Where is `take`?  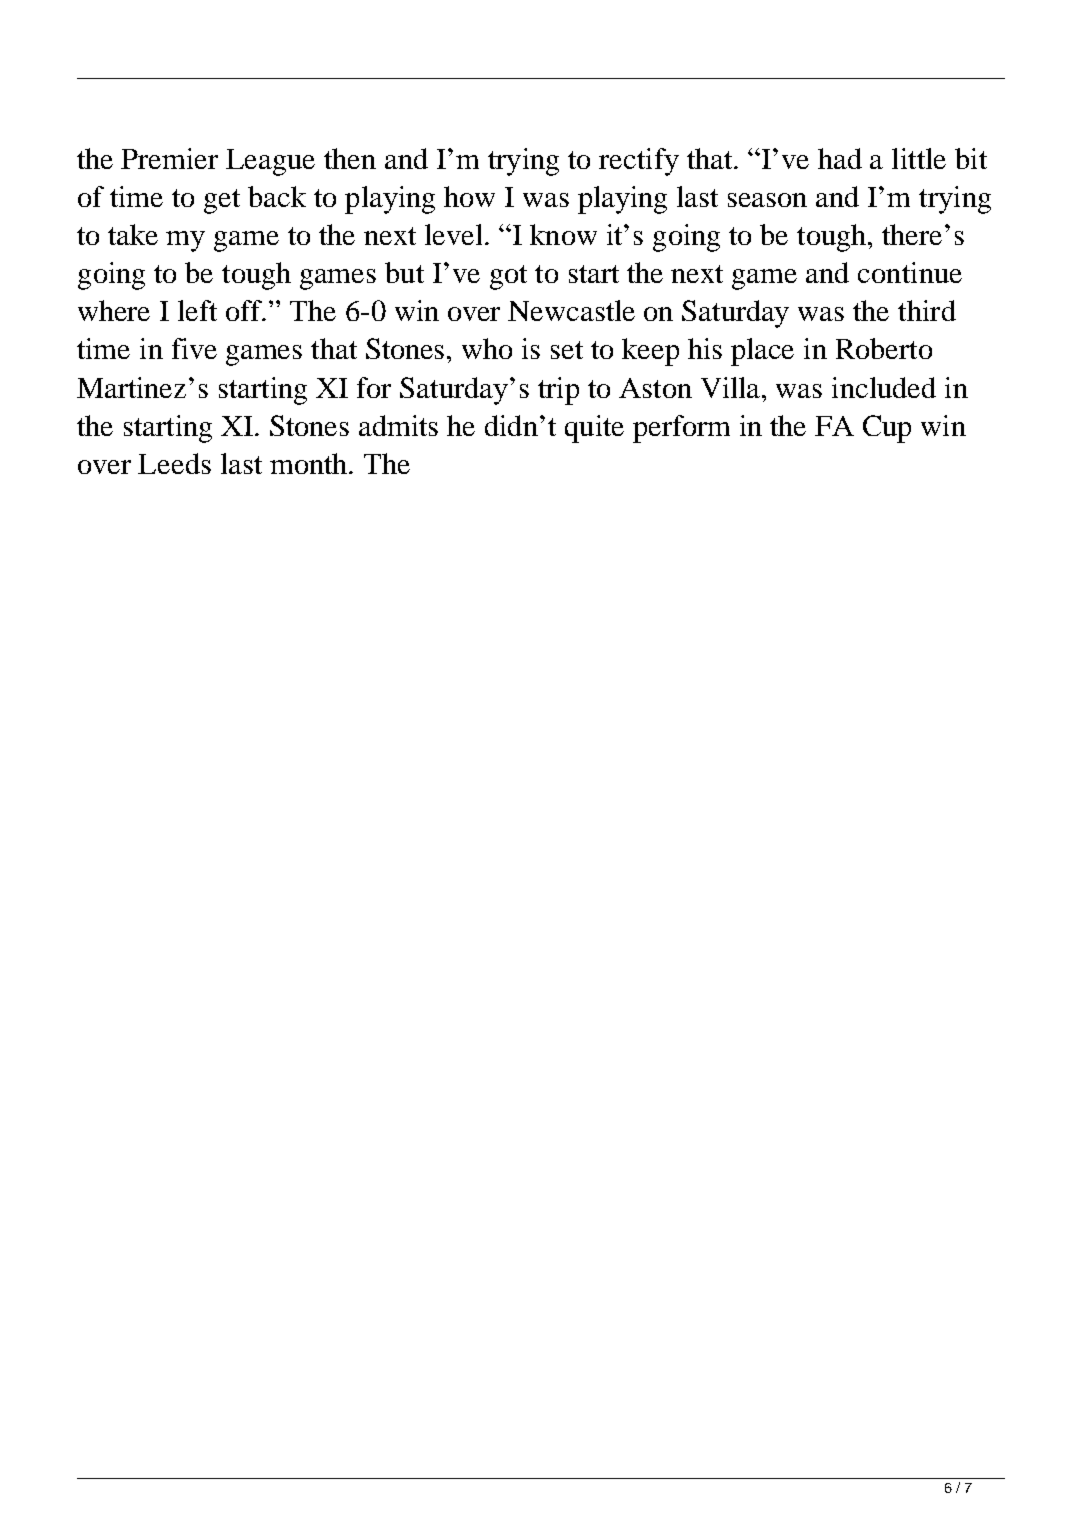 take is located at coordinates (133, 234).
